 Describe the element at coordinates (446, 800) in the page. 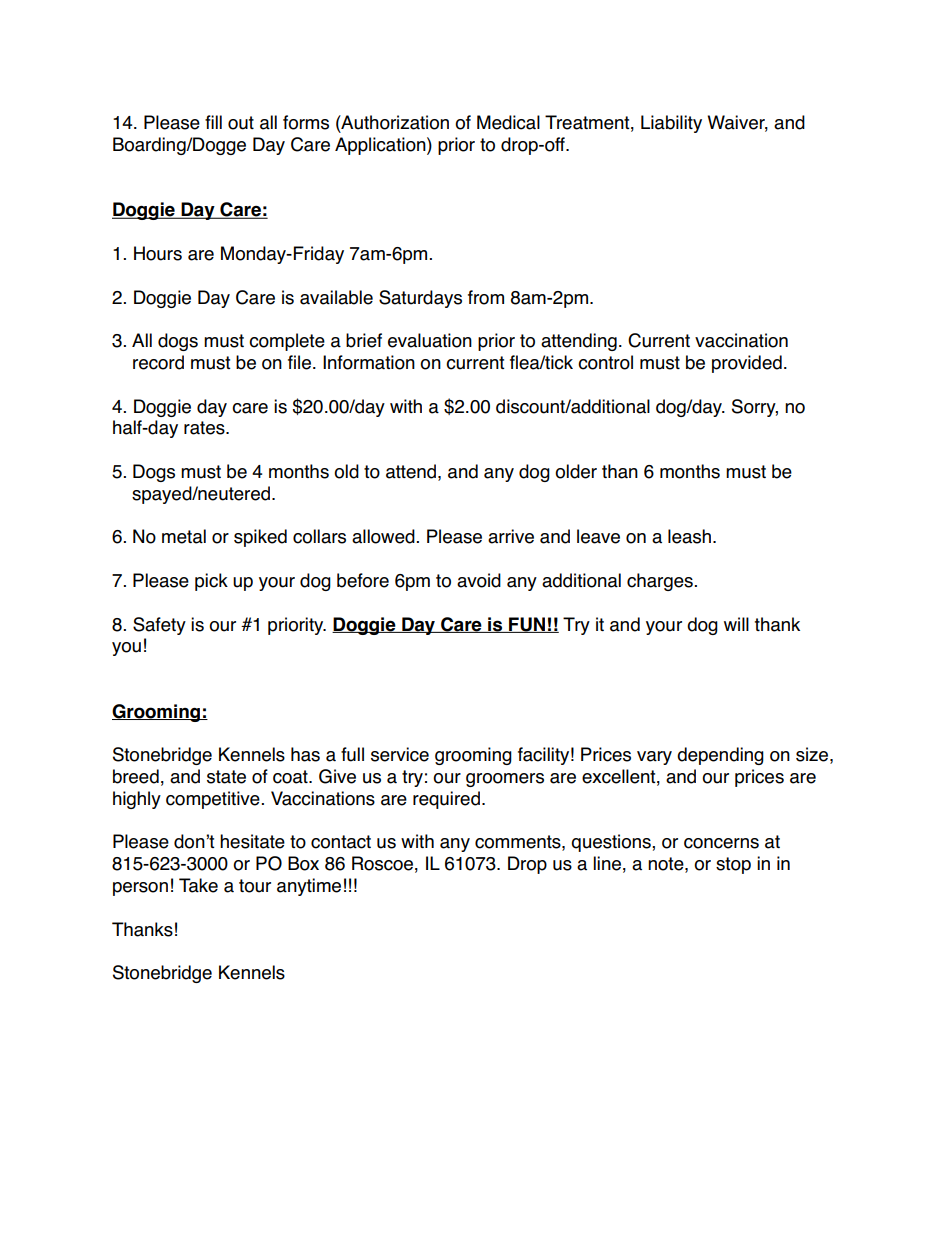

I see `required` at that location.
